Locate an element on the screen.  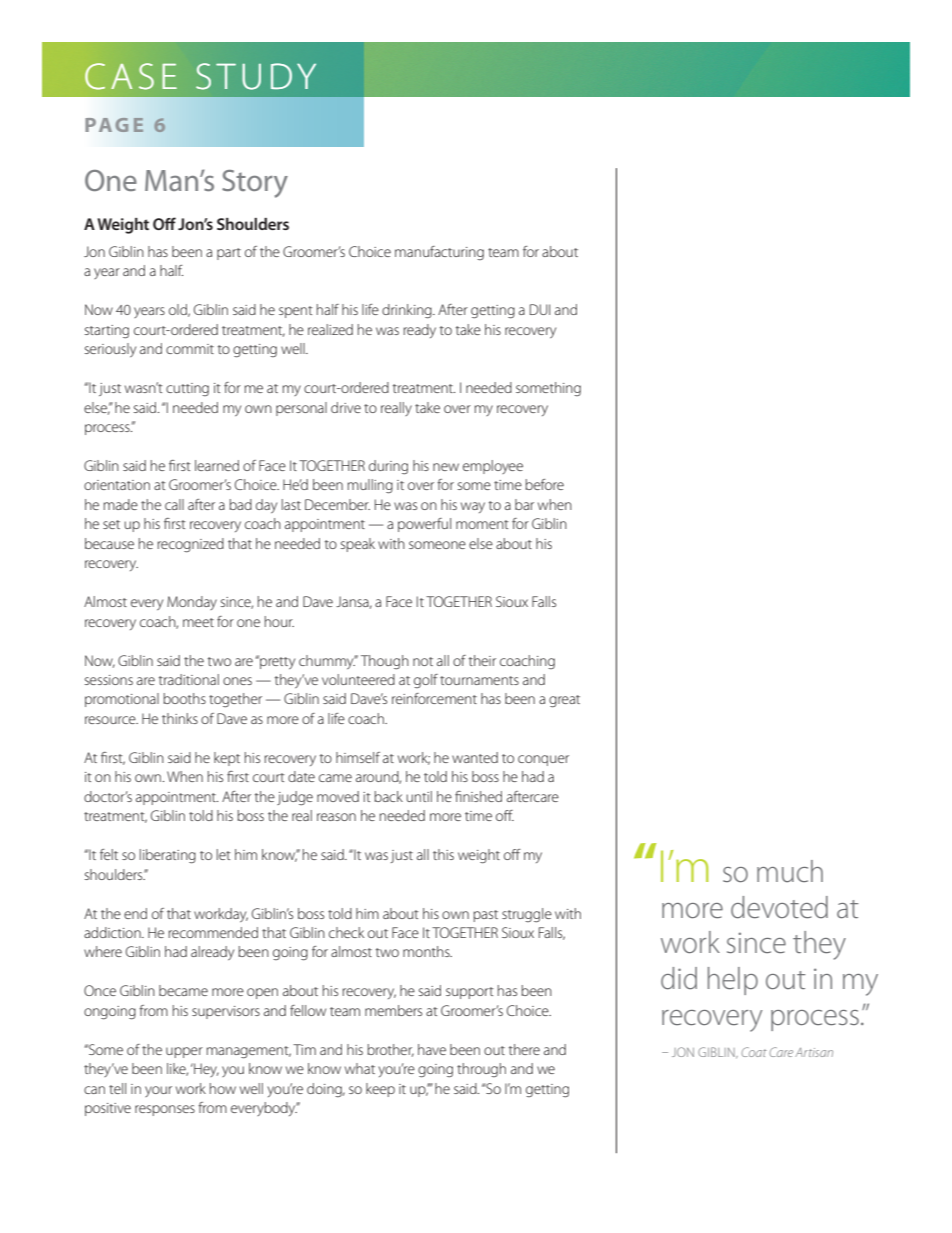
meet is located at coordinates (198, 622).
